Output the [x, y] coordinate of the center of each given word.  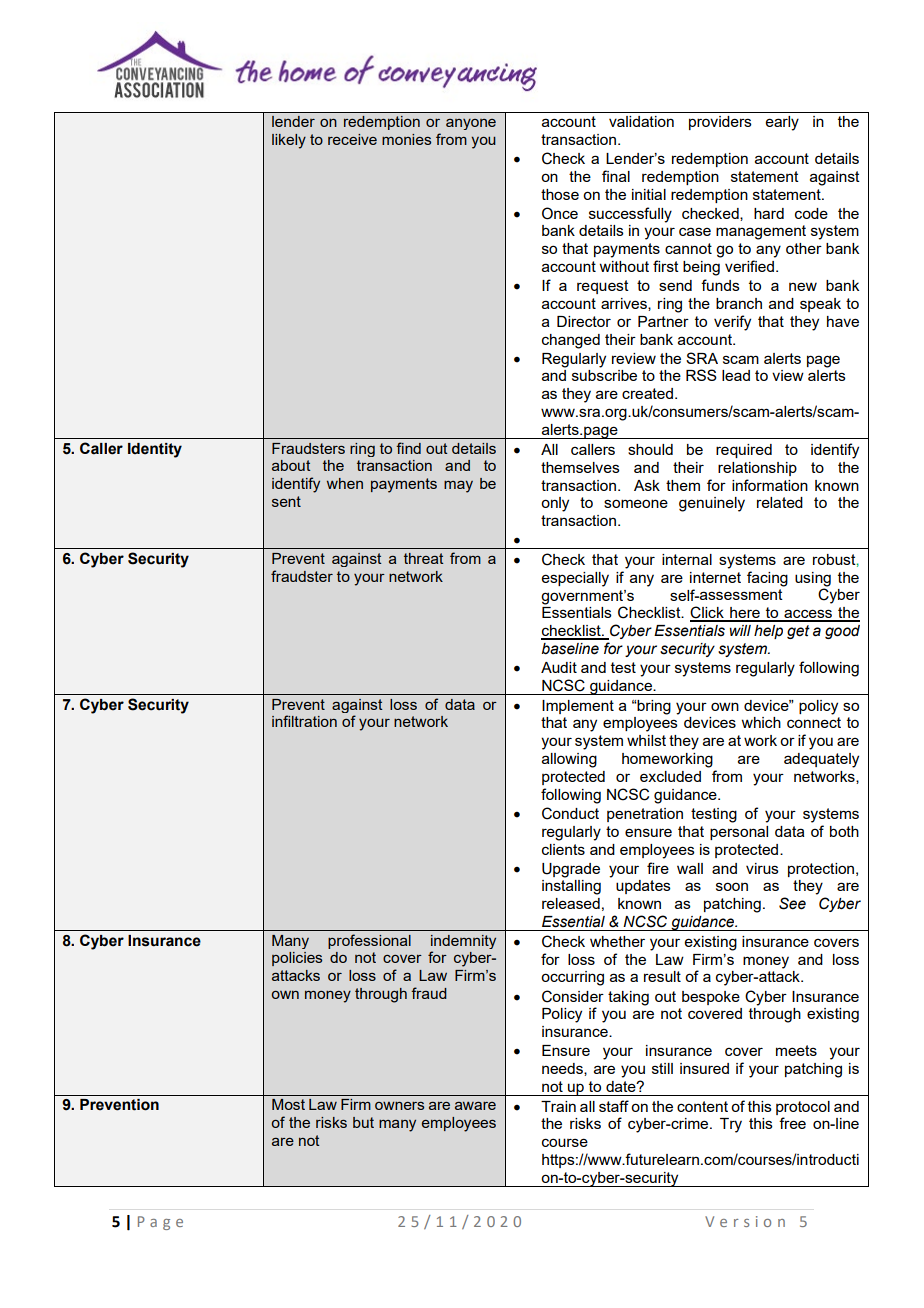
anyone [471, 124]
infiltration [304, 721]
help [768, 632]
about [291, 465]
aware [475, 1105]
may [458, 486]
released [571, 903]
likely [289, 141]
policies [297, 959]
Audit [559, 667]
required [744, 451]
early [782, 123]
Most [288, 1104]
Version [745, 1221]
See [792, 903]
